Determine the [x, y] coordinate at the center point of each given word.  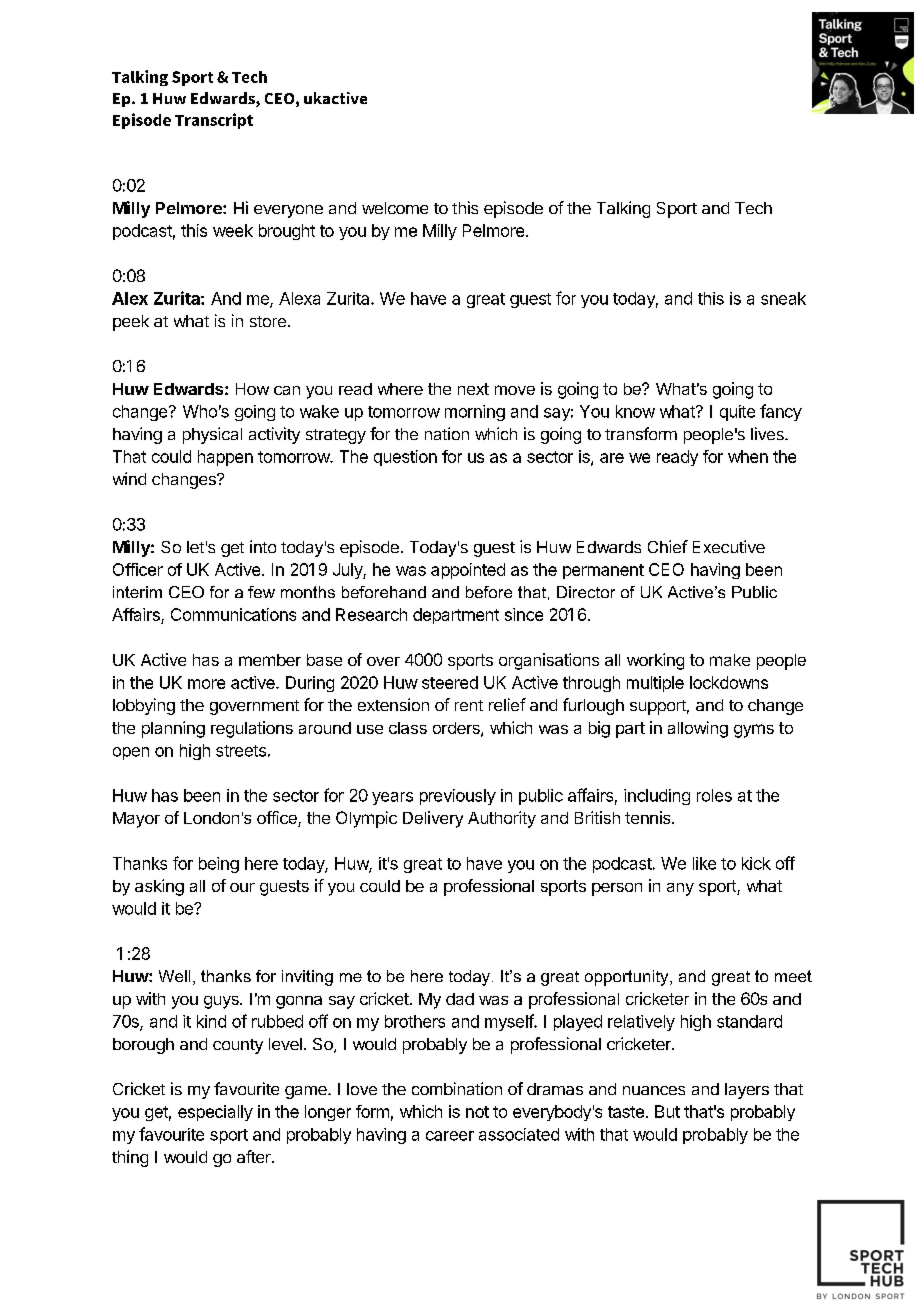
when [748, 456]
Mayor [136, 820]
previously [458, 797]
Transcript [214, 121]
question [405, 458]
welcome [395, 208]
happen [225, 458]
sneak [783, 298]
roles [714, 795]
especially [215, 1113]
